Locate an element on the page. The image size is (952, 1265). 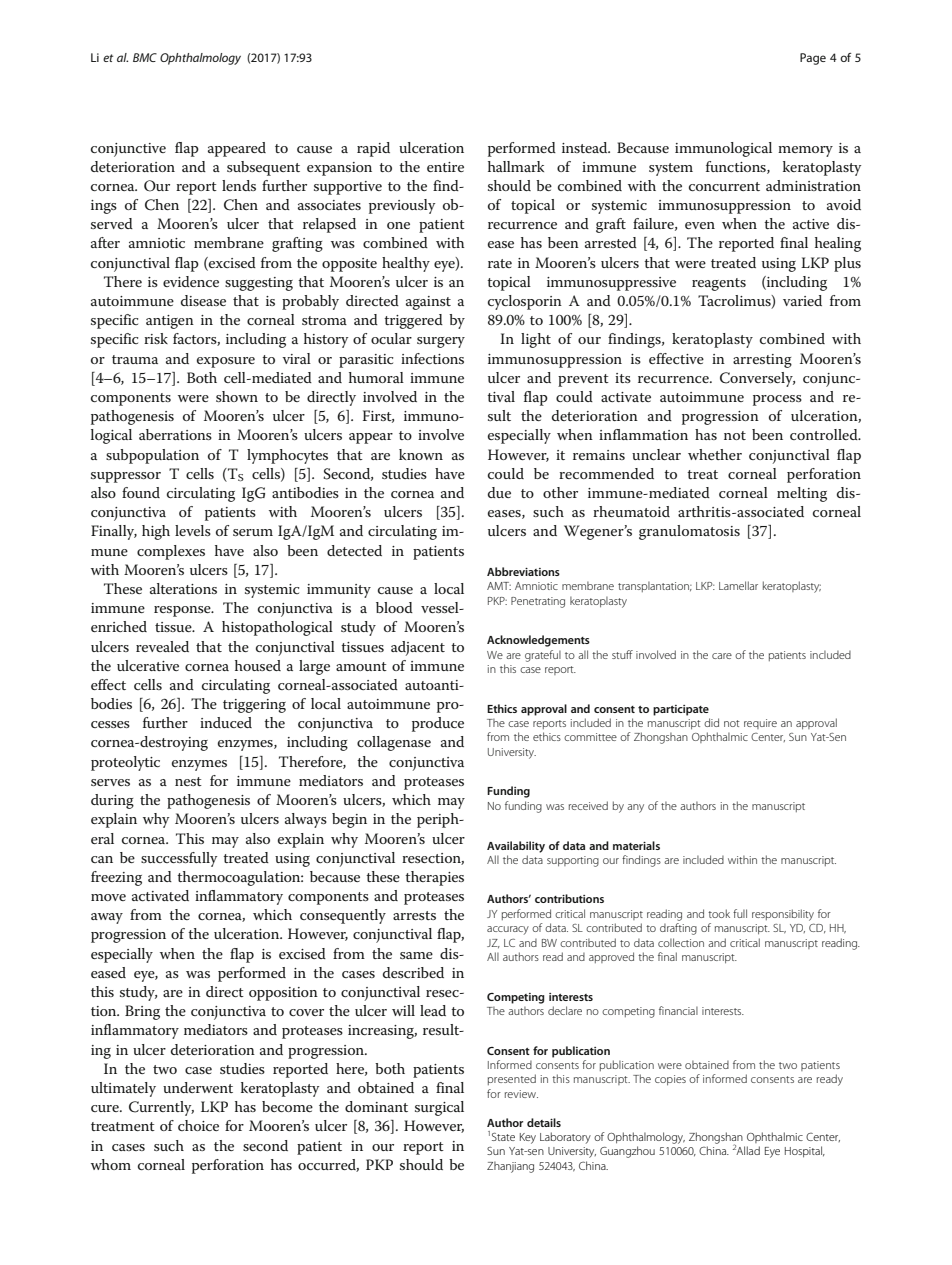
BMC is located at coordinates (145, 57).
